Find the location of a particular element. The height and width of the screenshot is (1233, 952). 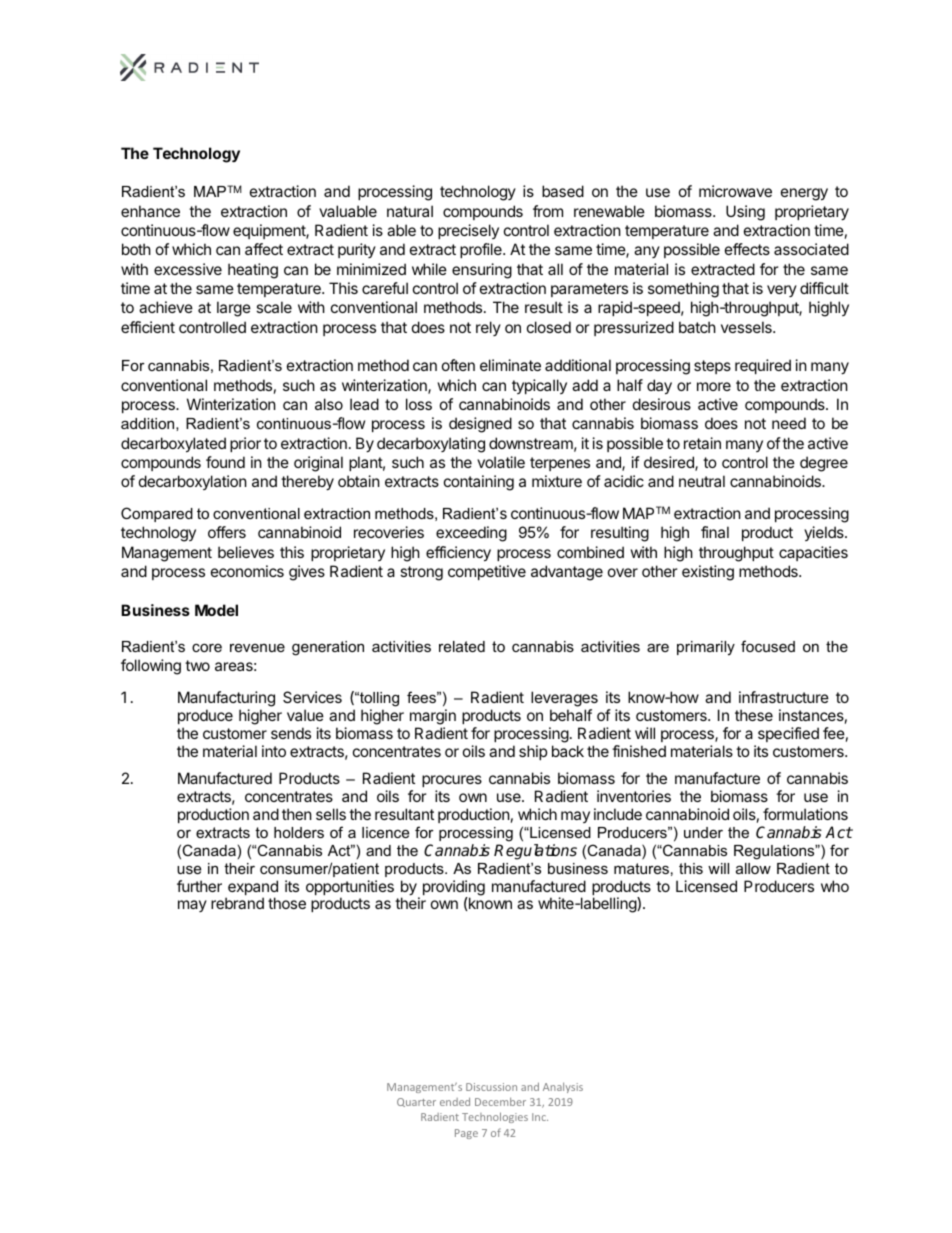

December is located at coordinates (500, 1101).
